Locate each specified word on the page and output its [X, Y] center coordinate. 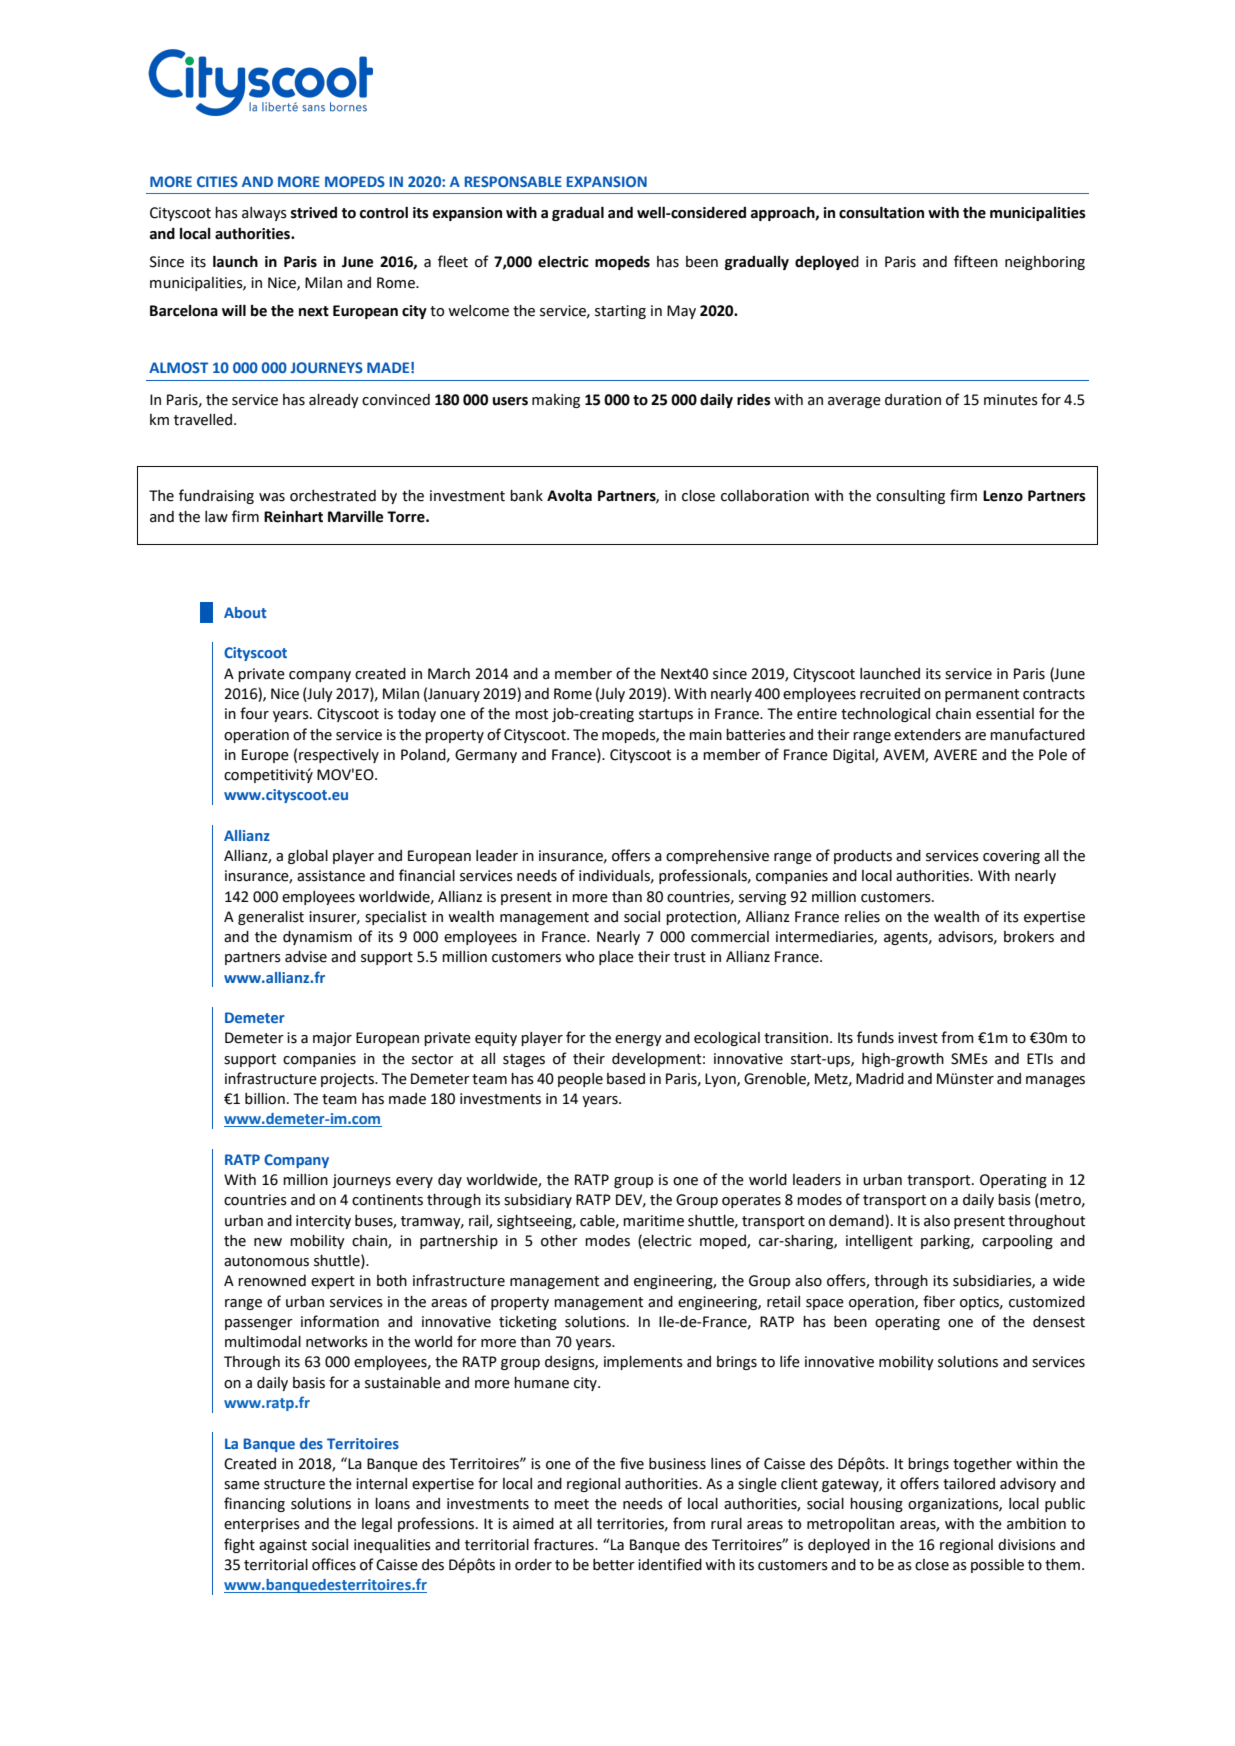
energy [638, 1040]
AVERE [955, 754]
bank [526, 496]
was [272, 497]
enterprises [262, 1525]
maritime [653, 1221]
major [332, 1039]
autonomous [266, 1261]
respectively [339, 756]
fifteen [976, 261]
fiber [939, 1301]
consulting [910, 497]
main [705, 735]
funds [875, 1037]
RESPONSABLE [513, 181]
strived [314, 213]
